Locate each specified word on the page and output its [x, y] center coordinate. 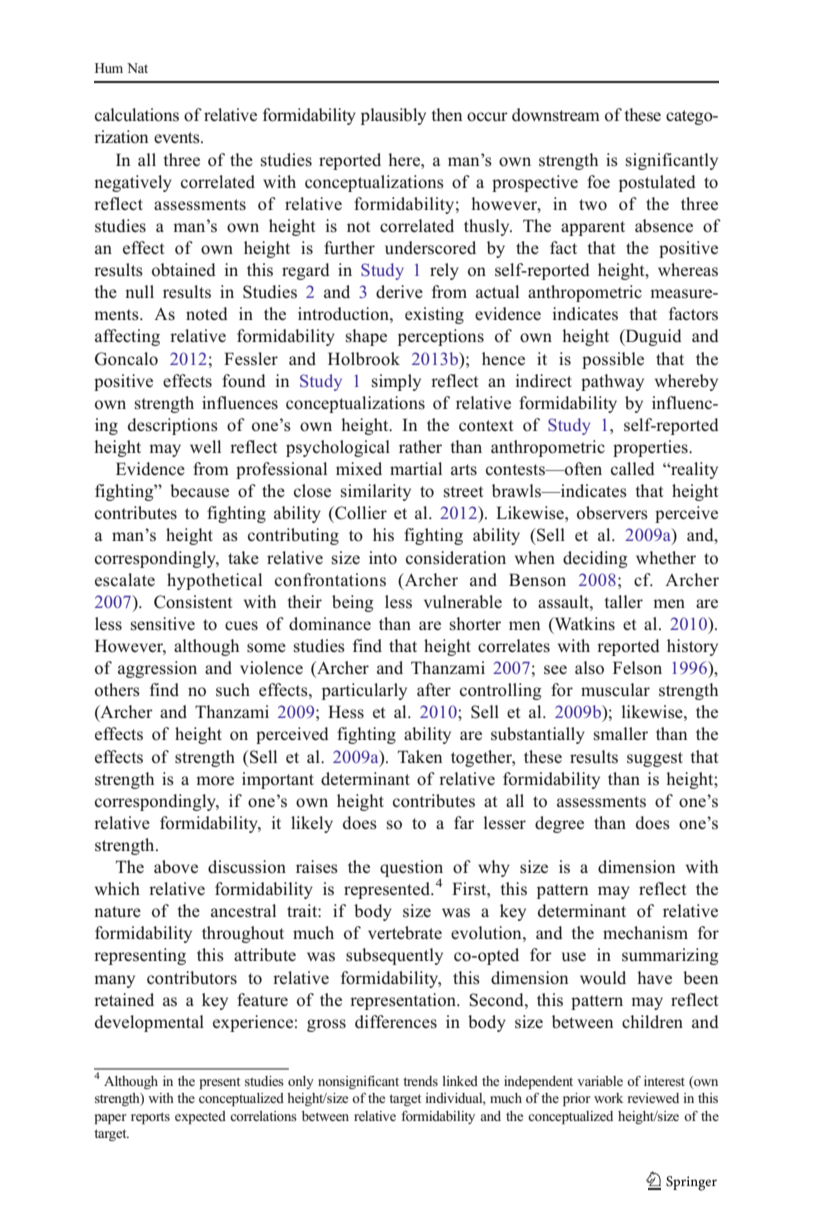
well [205, 447]
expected [200, 1117]
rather [420, 446]
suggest [655, 759]
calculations [137, 115]
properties [651, 448]
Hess [346, 712]
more [215, 781]
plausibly [393, 116]
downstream [556, 115]
